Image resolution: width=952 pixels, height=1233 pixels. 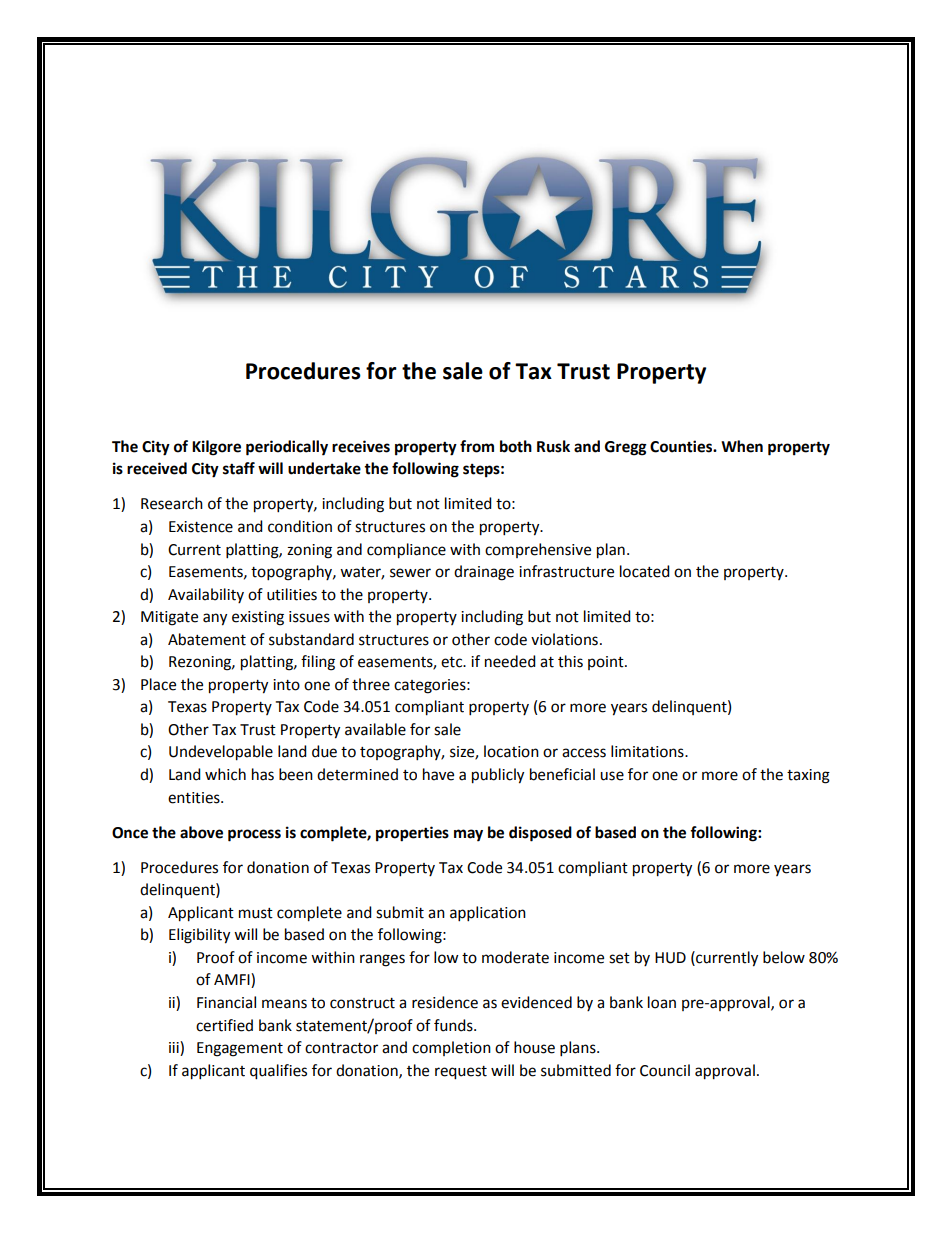 What do you see at coordinates (201, 832) in the image?
I see `above` at bounding box center [201, 832].
